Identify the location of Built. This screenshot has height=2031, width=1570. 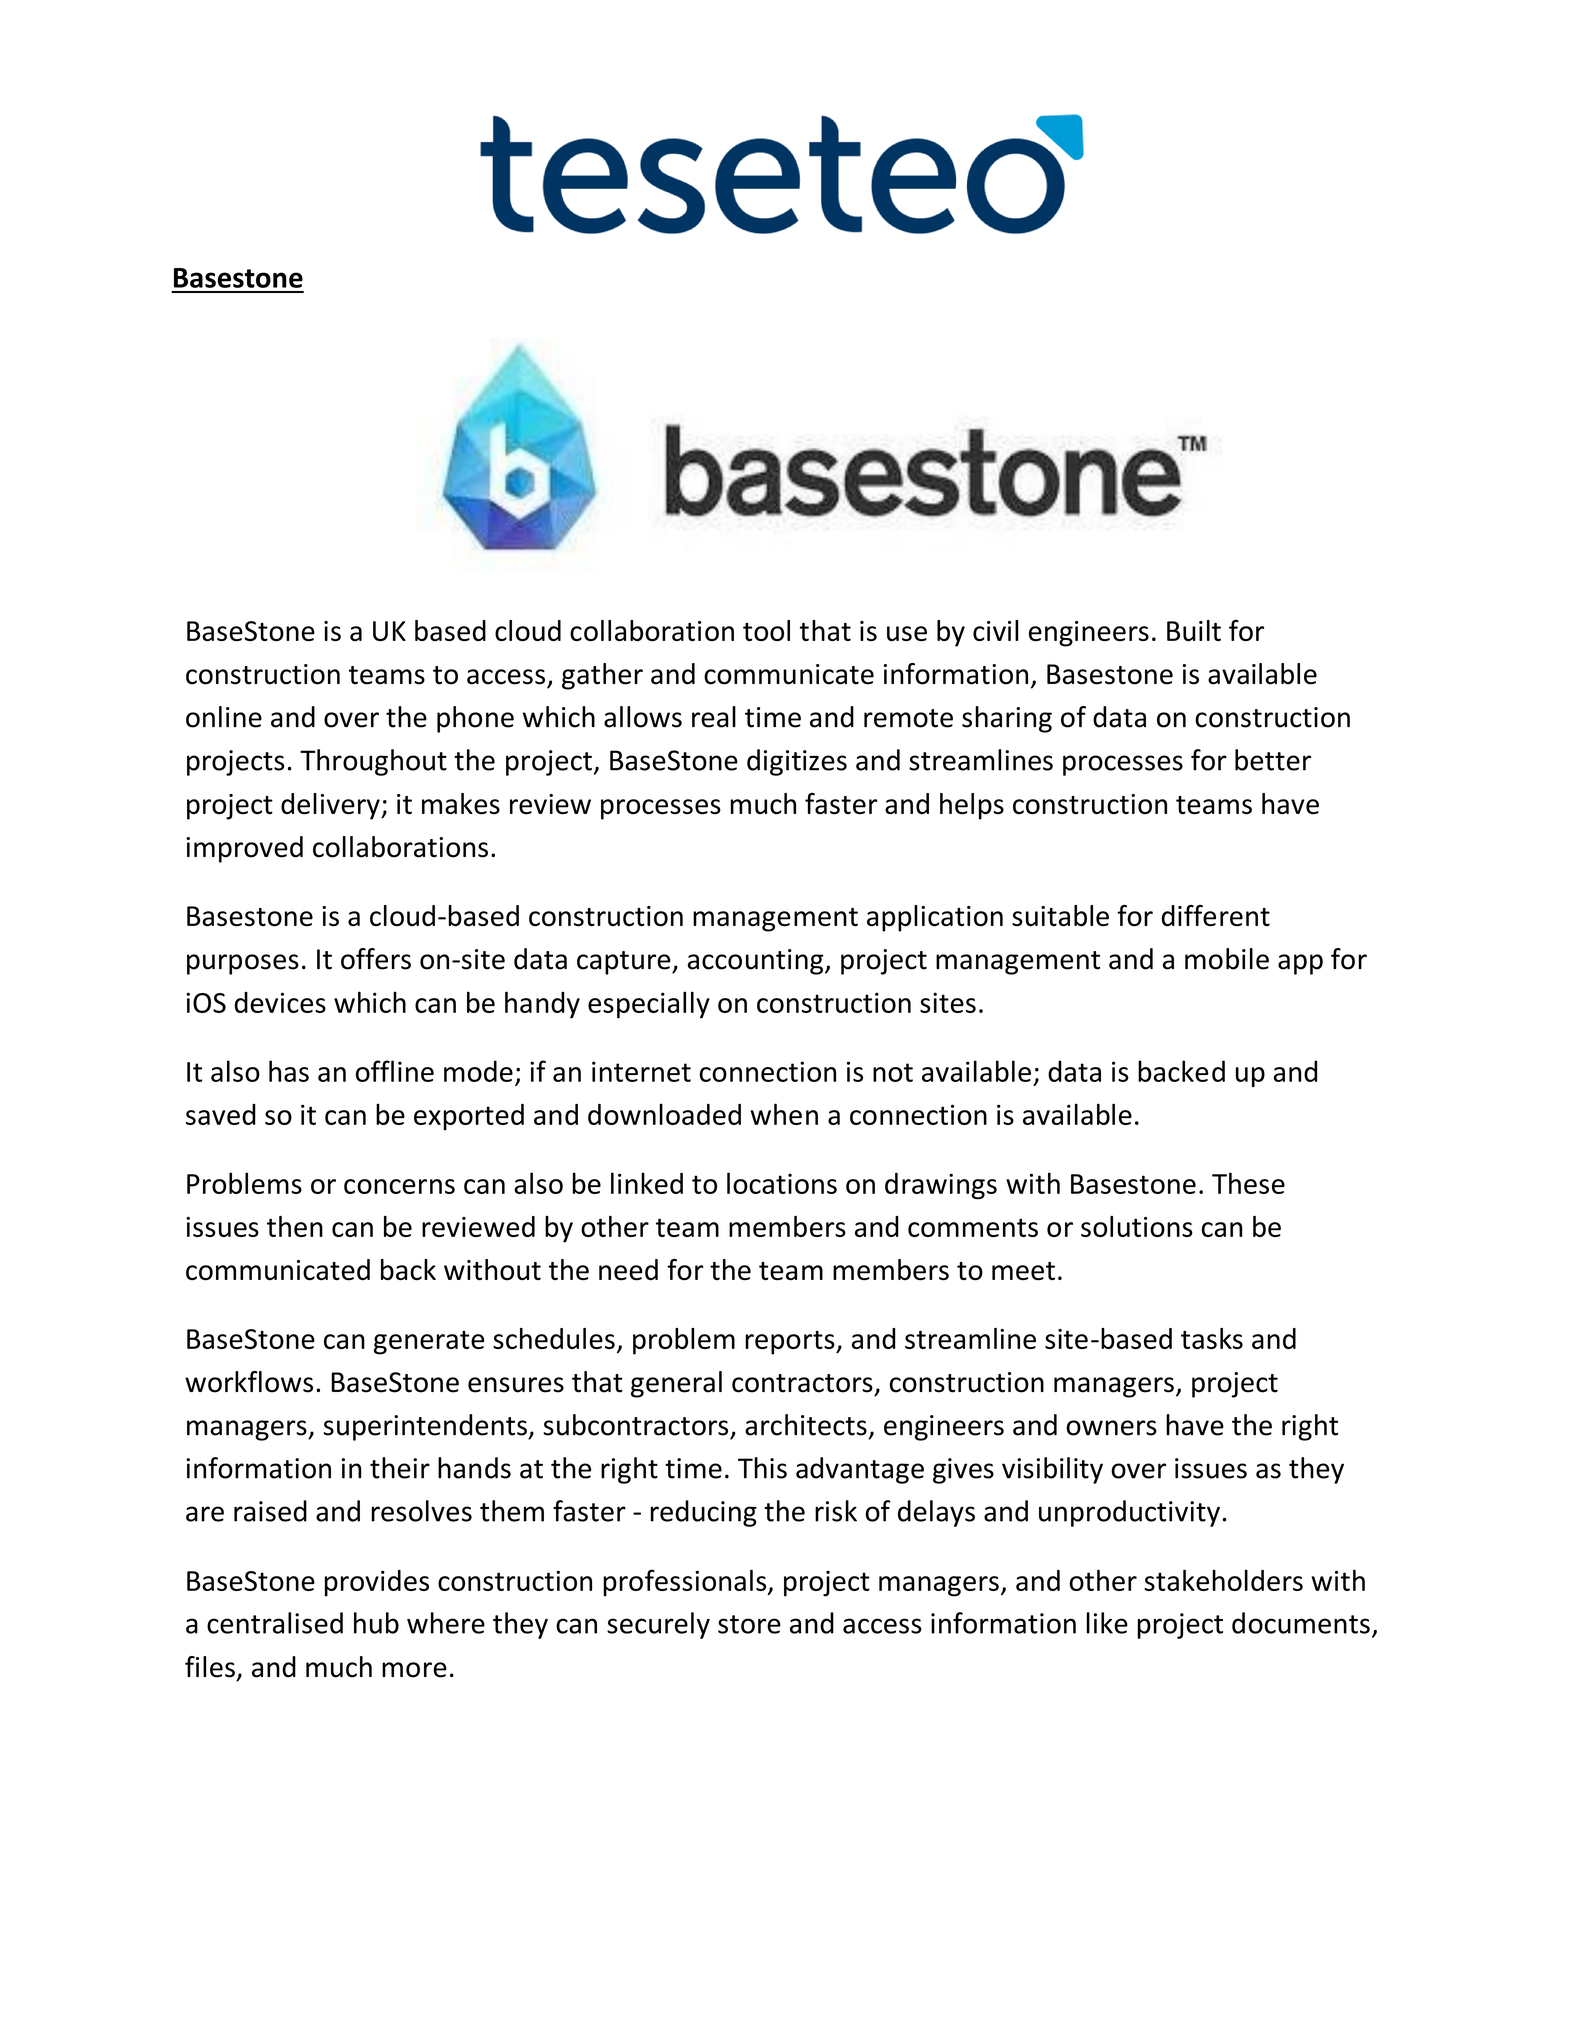
(1194, 630).
